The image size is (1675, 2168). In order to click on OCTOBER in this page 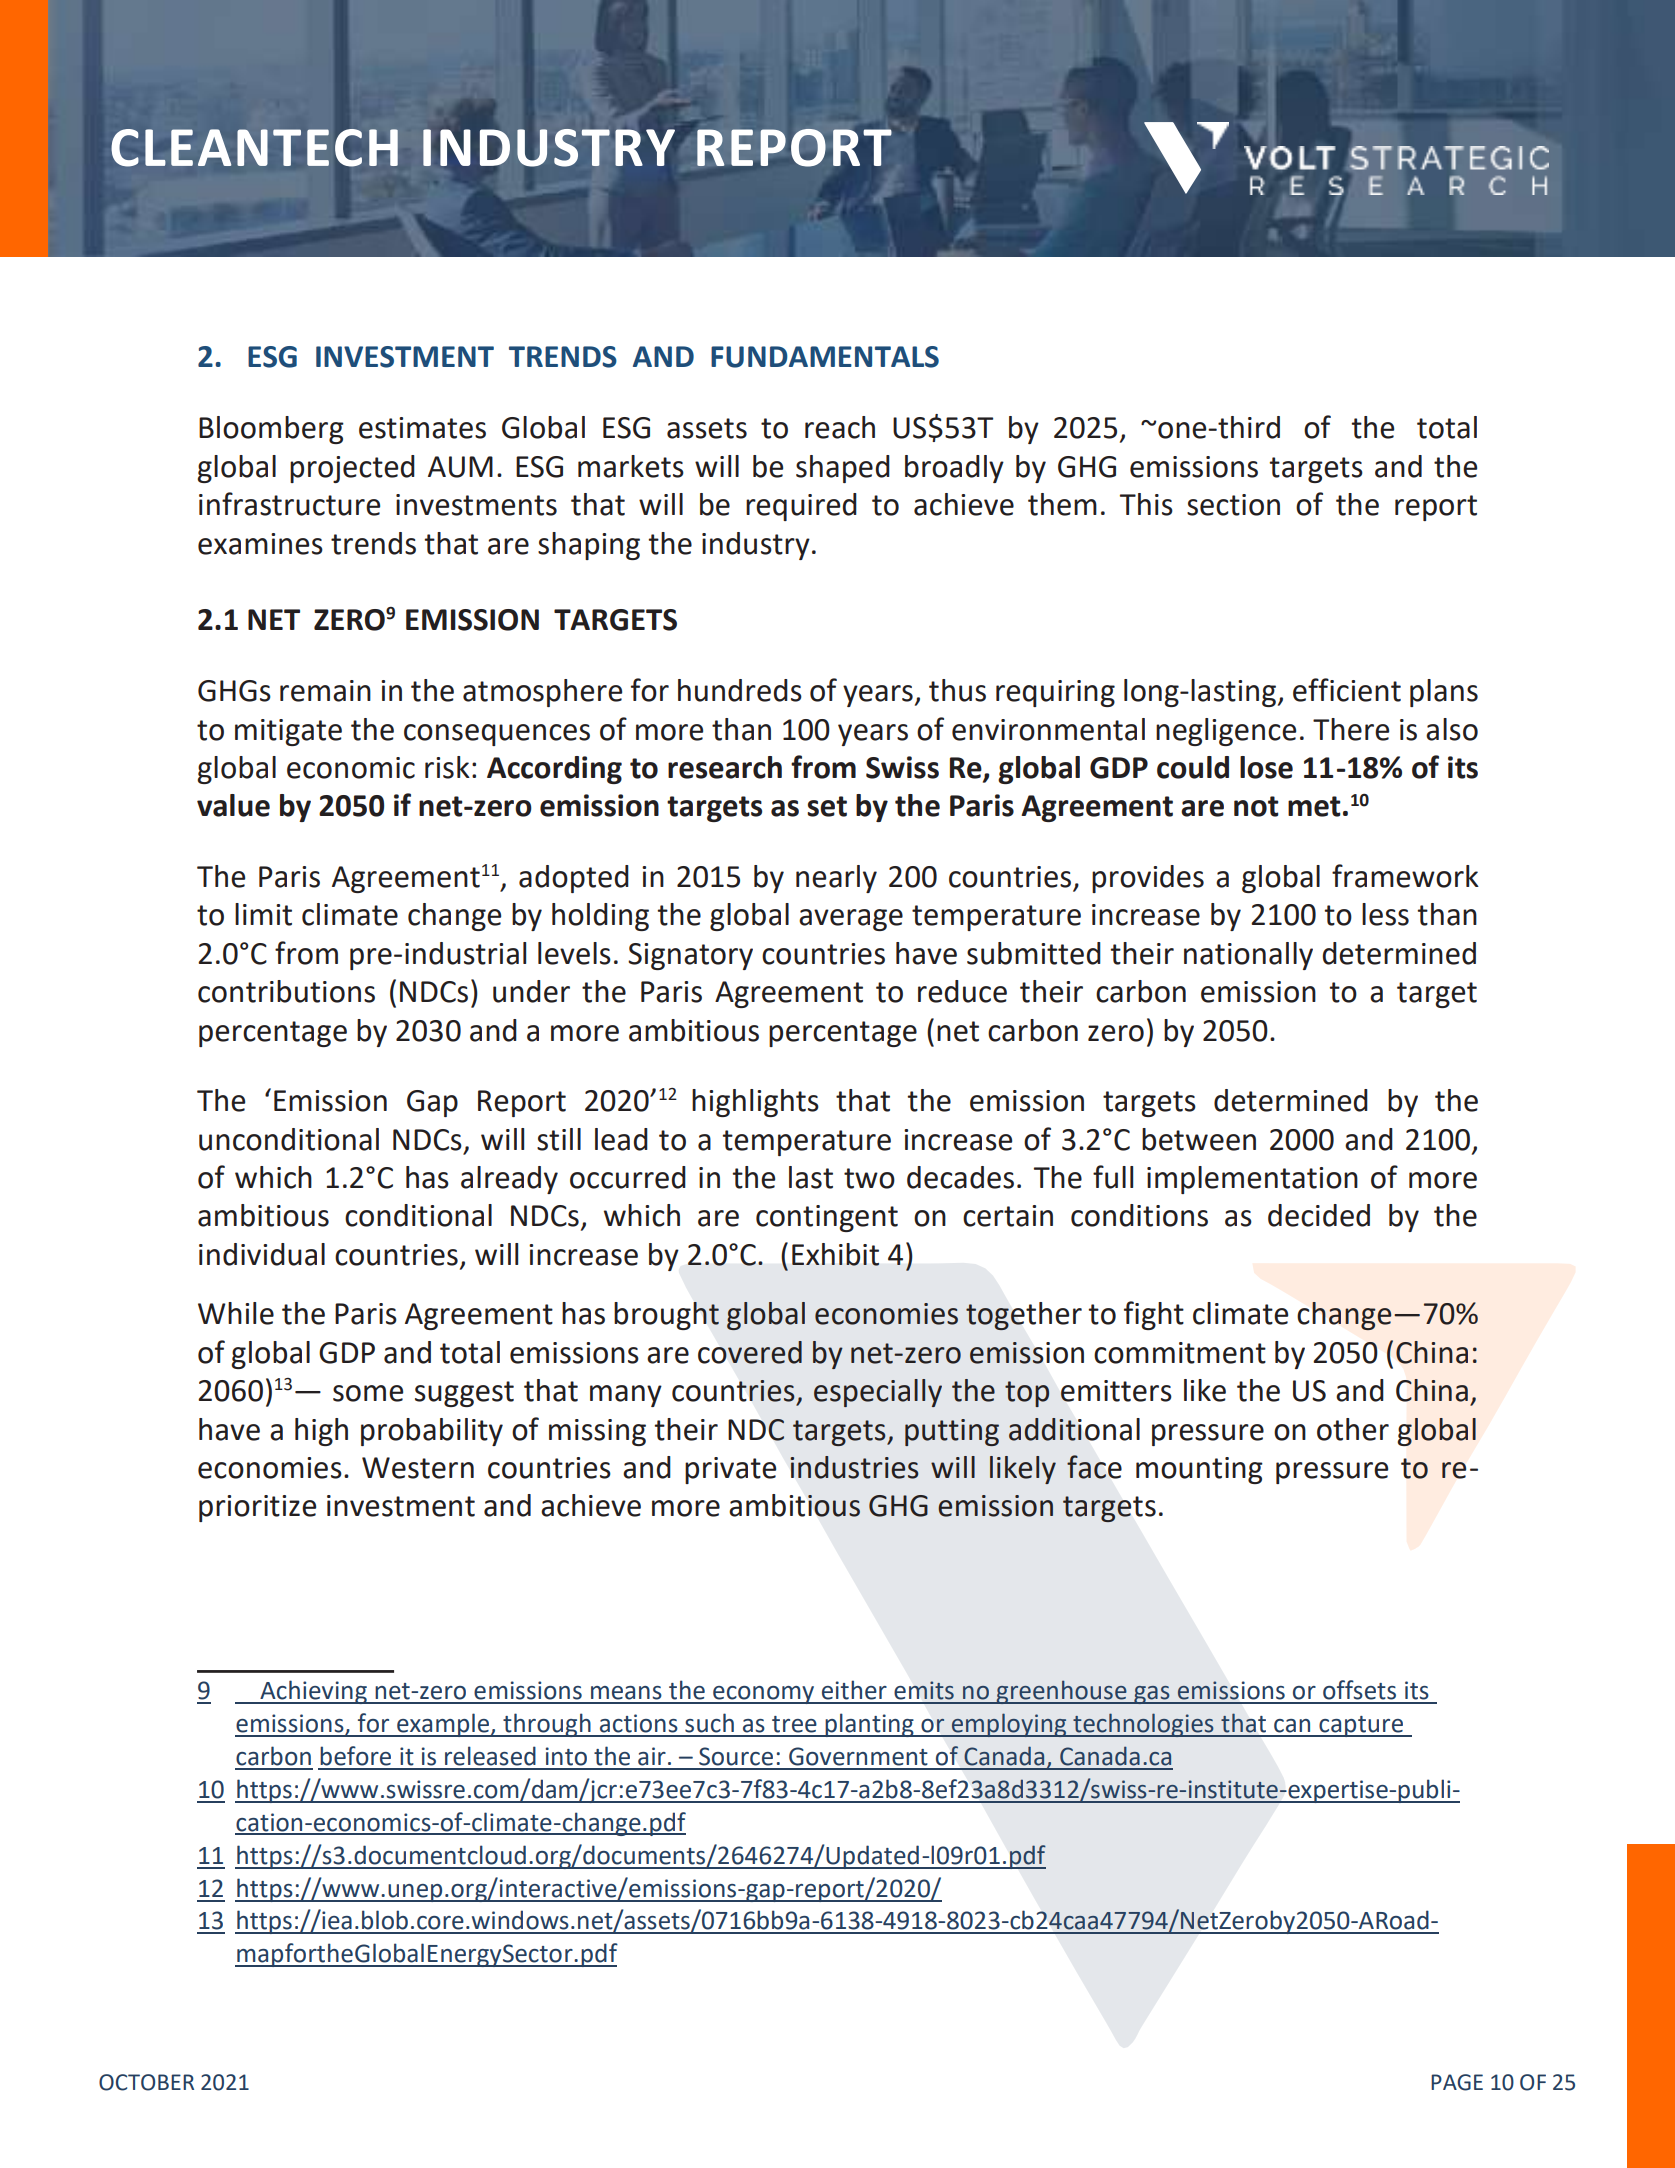, I will do `click(146, 2082)`.
